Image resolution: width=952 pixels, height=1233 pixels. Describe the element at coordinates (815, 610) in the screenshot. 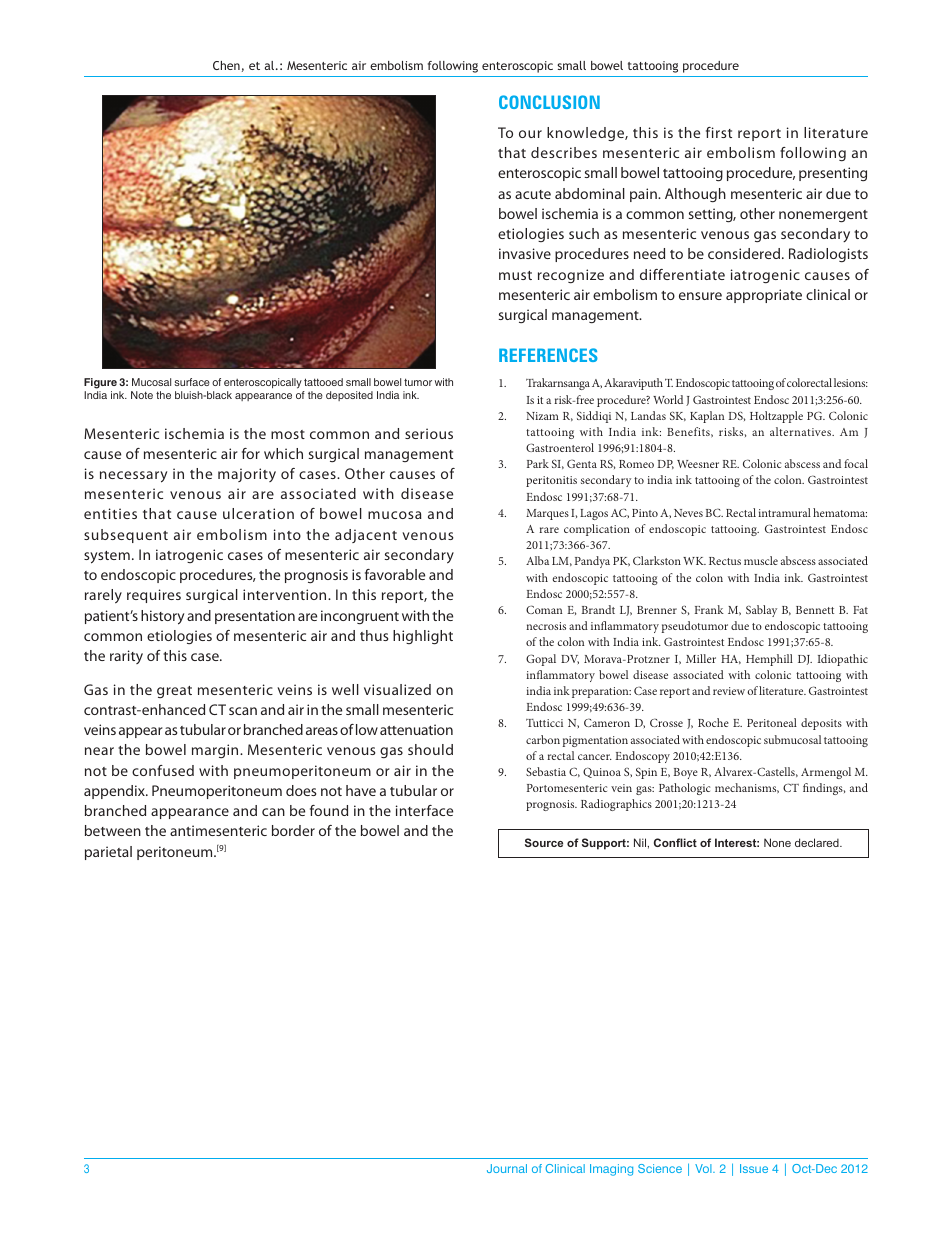

I see `Bennett` at that location.
